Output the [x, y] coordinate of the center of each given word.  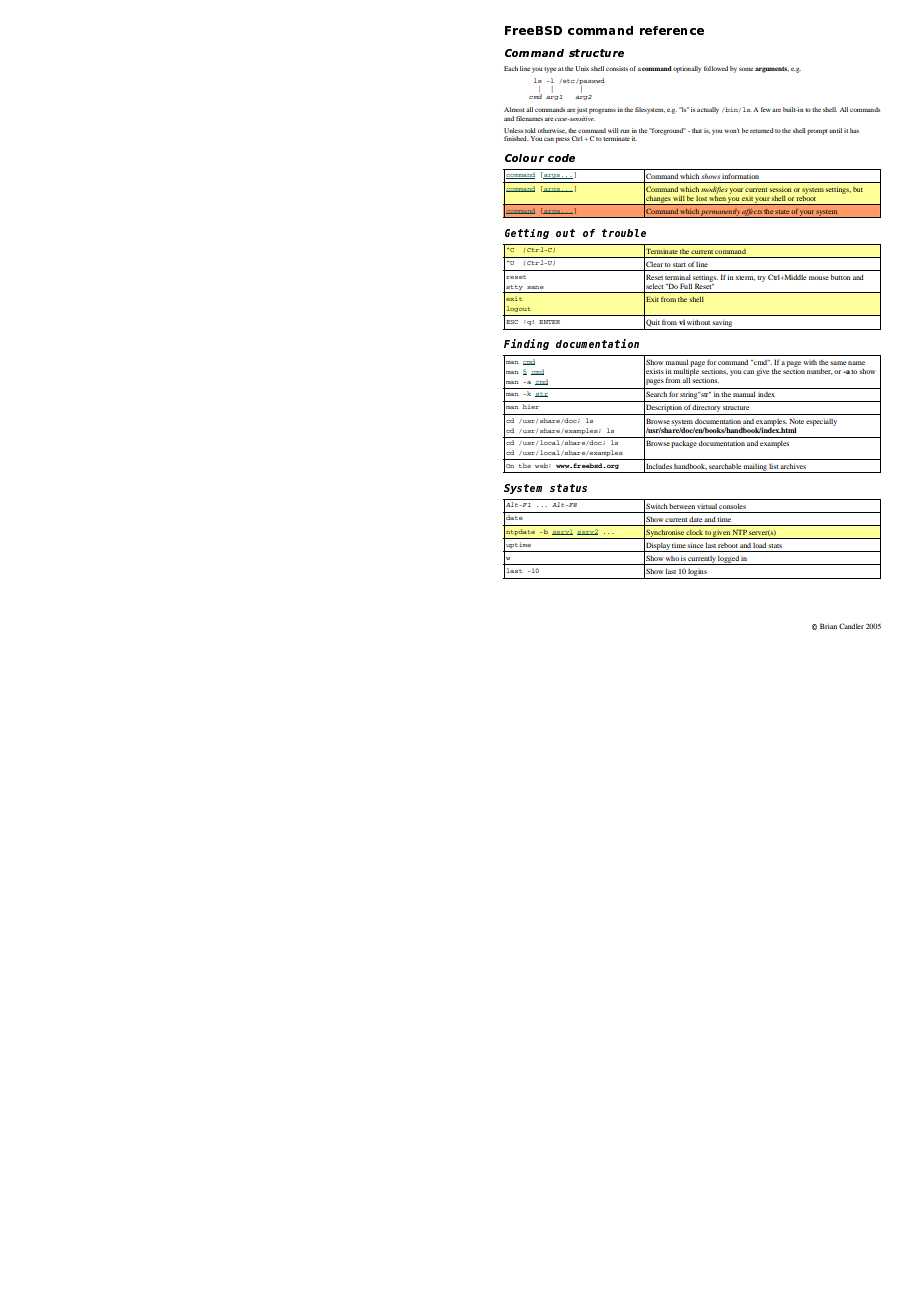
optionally [687, 69]
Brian [828, 626]
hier [531, 406]
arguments [772, 70]
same [838, 363]
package [684, 444]
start [679, 265]
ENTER [549, 322]
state [782, 212]
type [550, 70]
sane [535, 287]
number [819, 372]
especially [821, 422]
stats [775, 546]
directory [706, 410]
